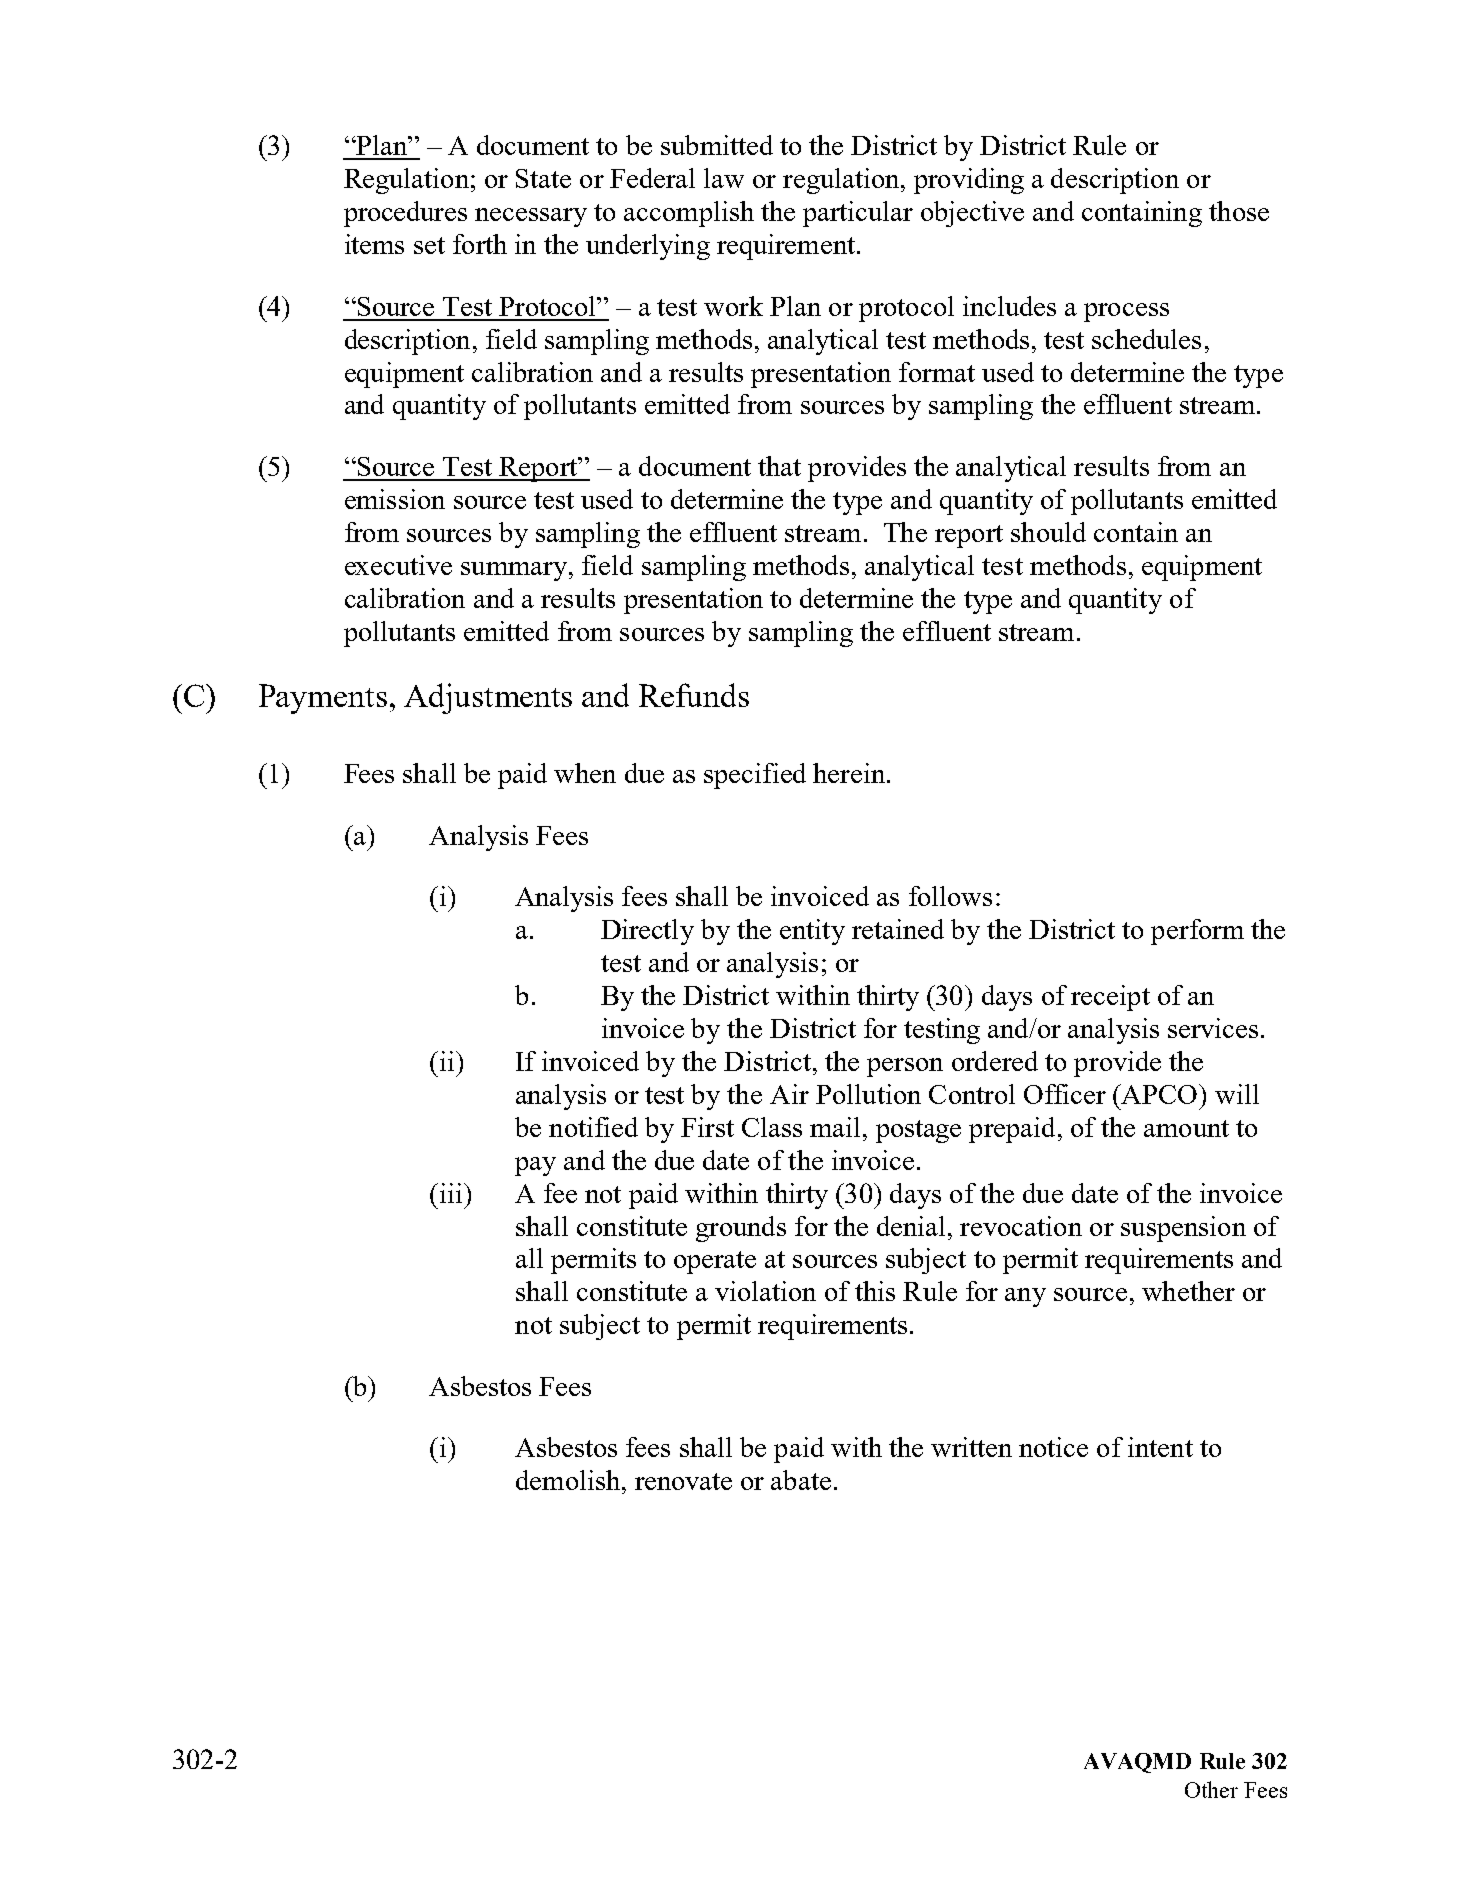 Image resolution: width=1460 pixels, height=1889 pixels. Describe the element at coordinates (724, 178) in the page. I see `law` at that location.
